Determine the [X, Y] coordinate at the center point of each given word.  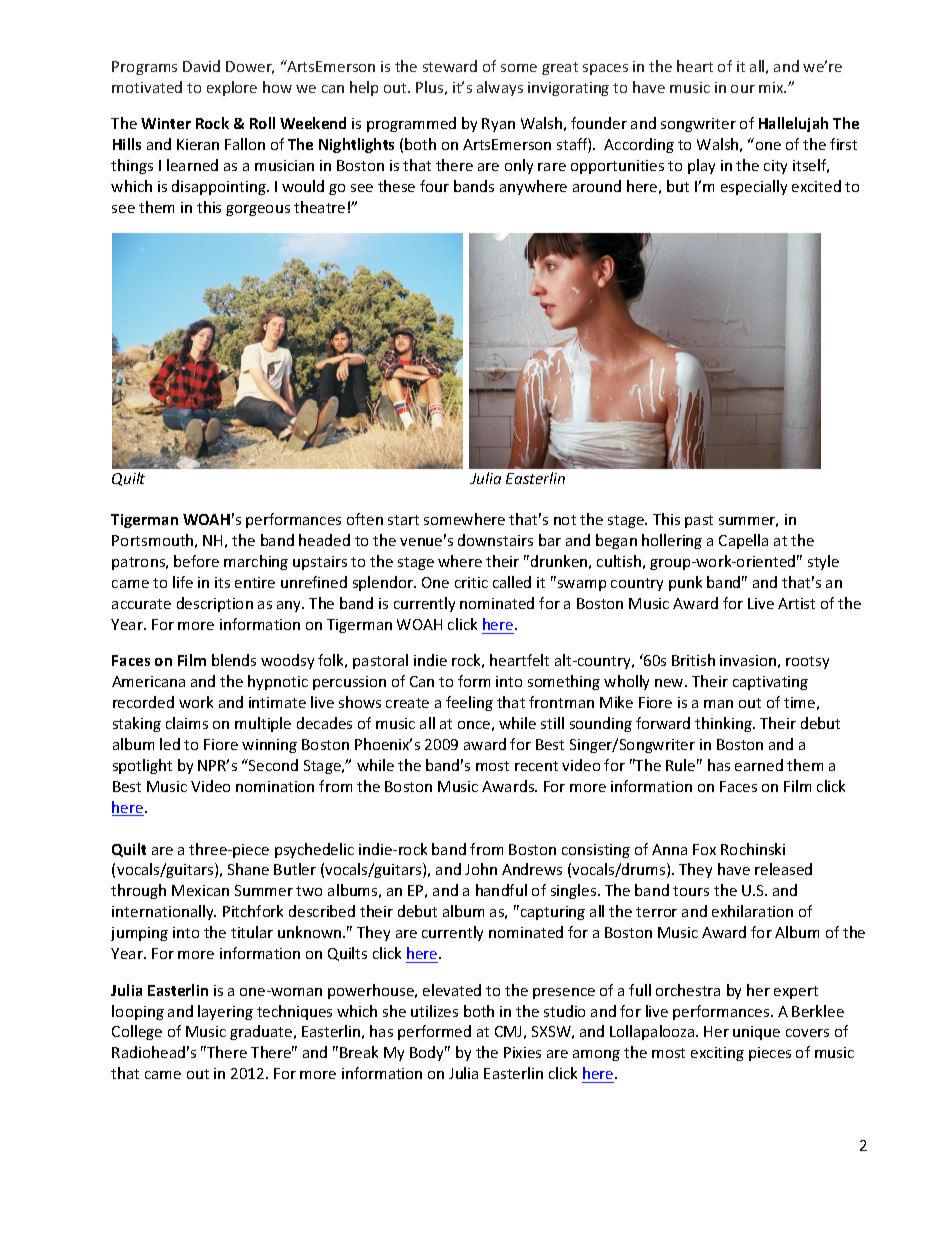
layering [225, 1012]
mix [772, 87]
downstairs [495, 540]
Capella [743, 541]
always [500, 88]
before [196, 561]
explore [232, 88]
